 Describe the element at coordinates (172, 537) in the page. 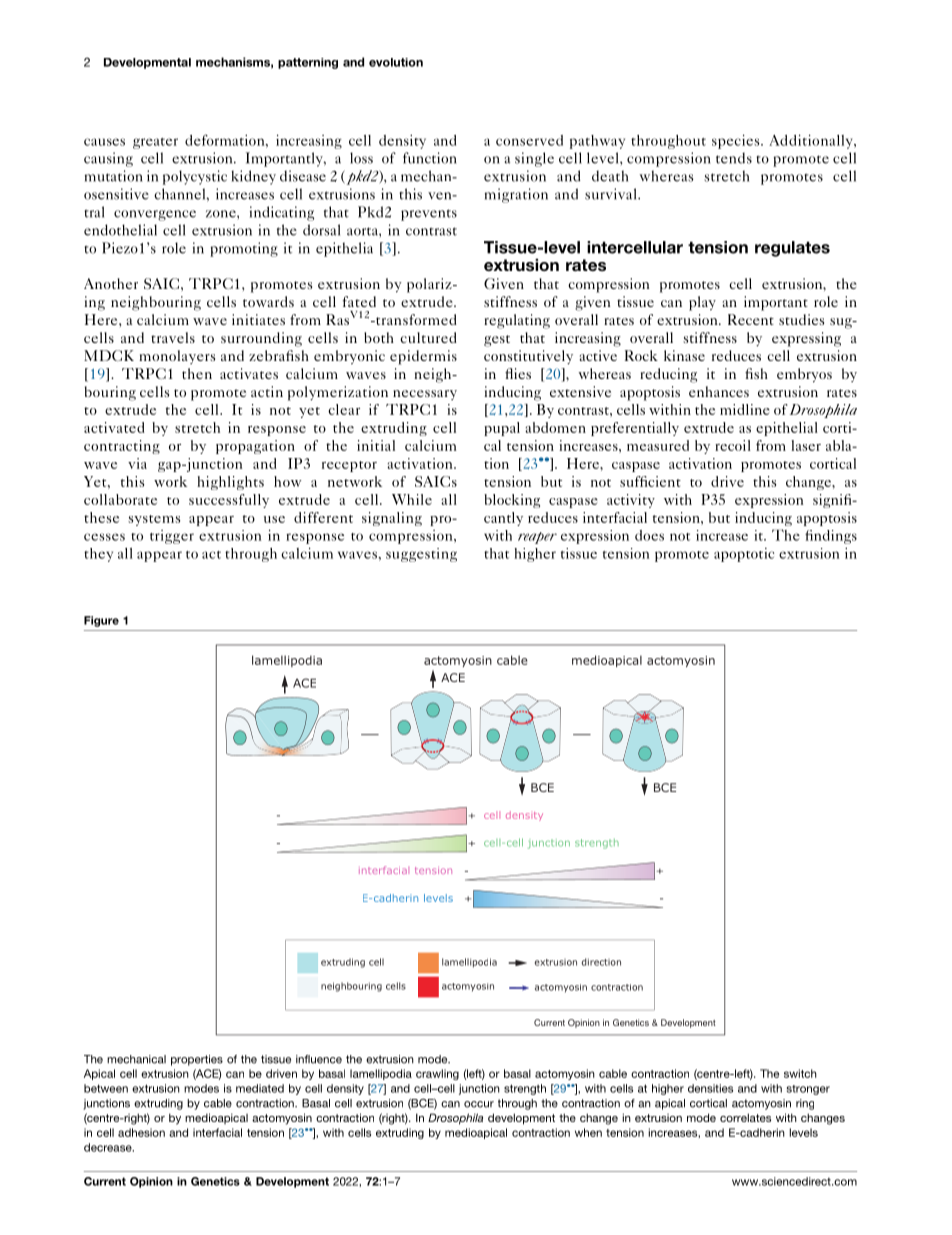

I see `trigger` at that location.
